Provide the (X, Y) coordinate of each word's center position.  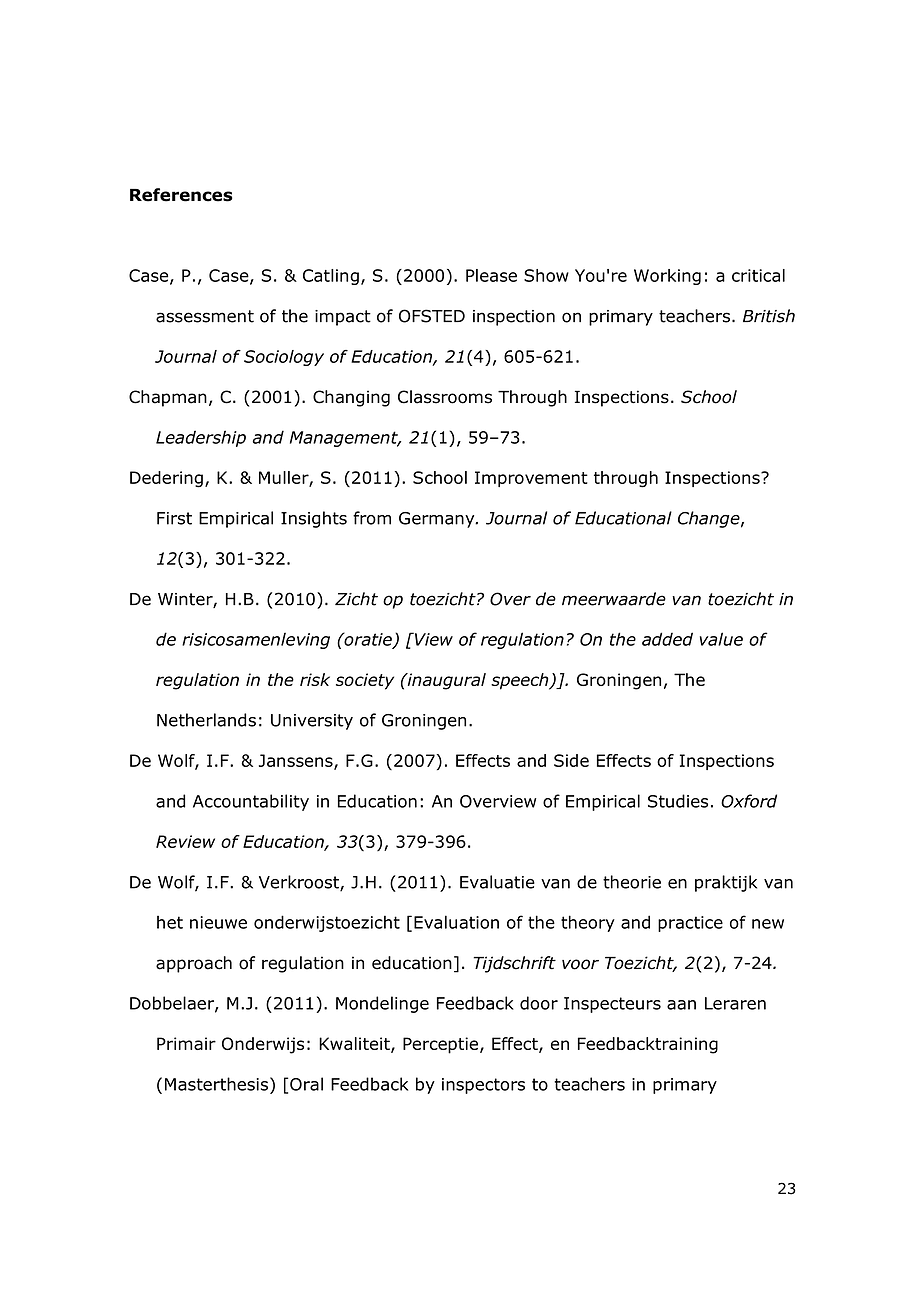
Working (667, 277)
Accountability (251, 802)
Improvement (531, 479)
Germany (438, 520)
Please (491, 275)
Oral (306, 1084)
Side (571, 760)
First (174, 518)
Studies (678, 801)
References (181, 195)
